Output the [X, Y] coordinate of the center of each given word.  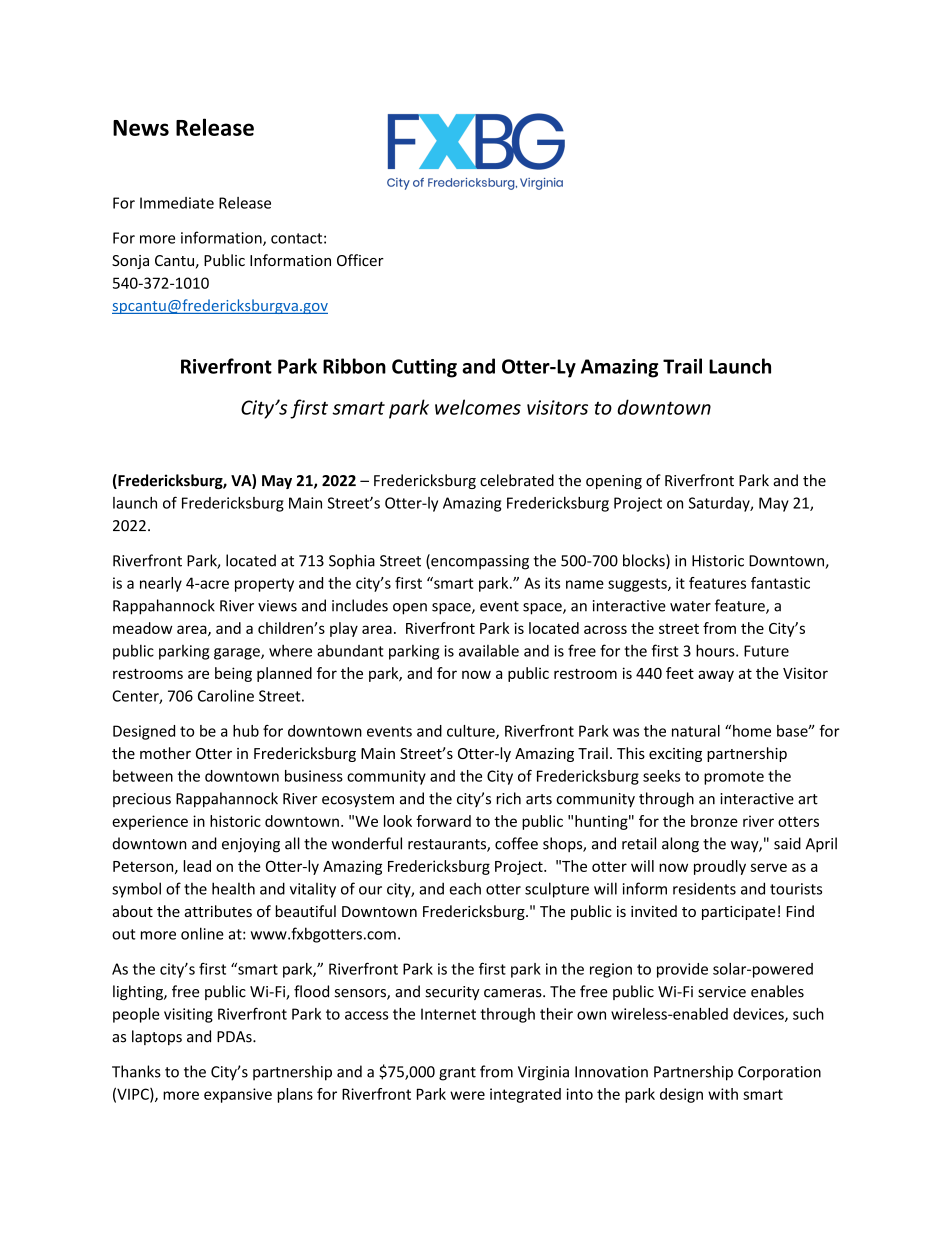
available [489, 651]
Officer [360, 260]
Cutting [424, 368]
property [264, 585]
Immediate [177, 203]
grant [457, 1074]
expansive [238, 1095]
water [690, 606]
